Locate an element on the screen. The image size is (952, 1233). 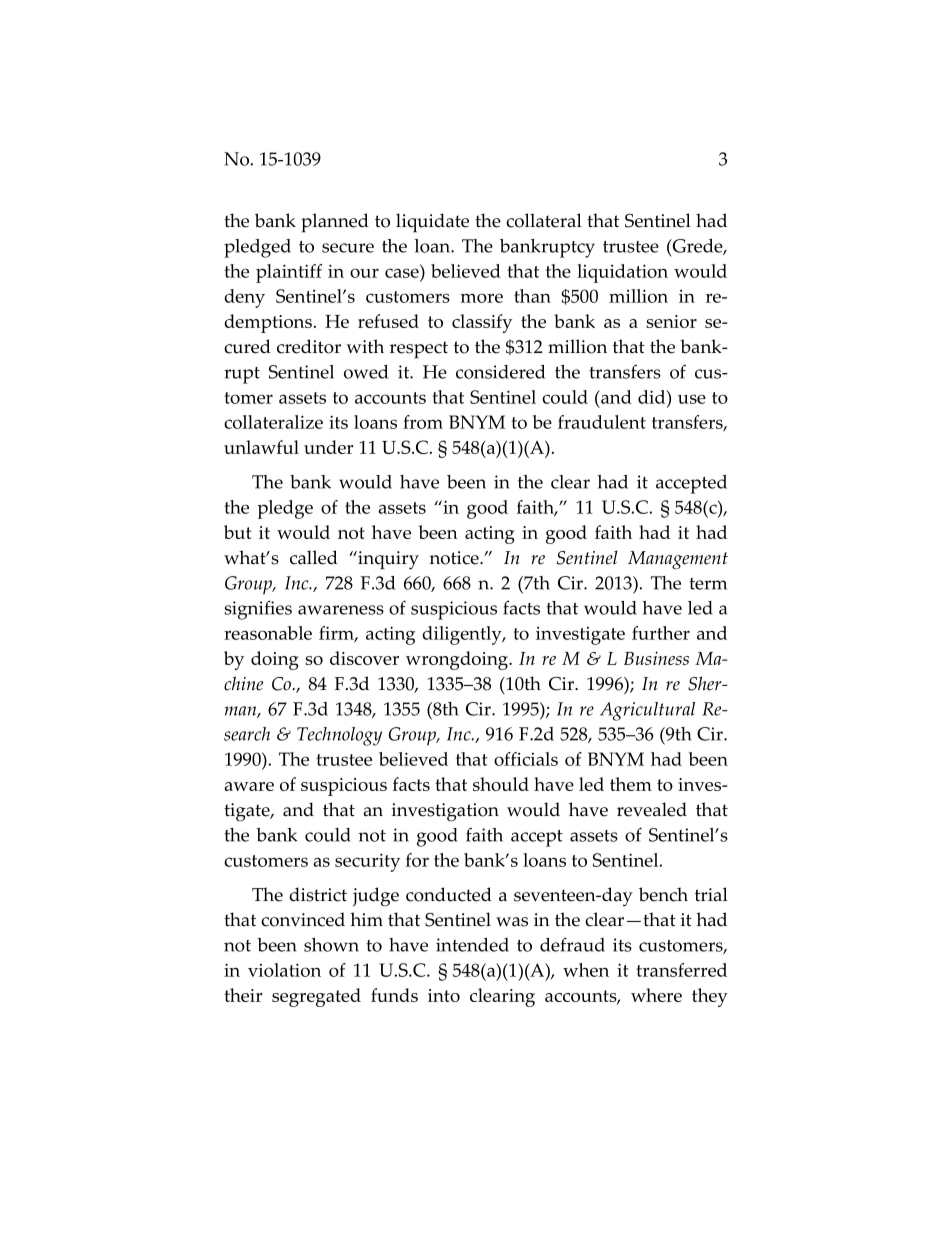
further is located at coordinates (661, 633).
